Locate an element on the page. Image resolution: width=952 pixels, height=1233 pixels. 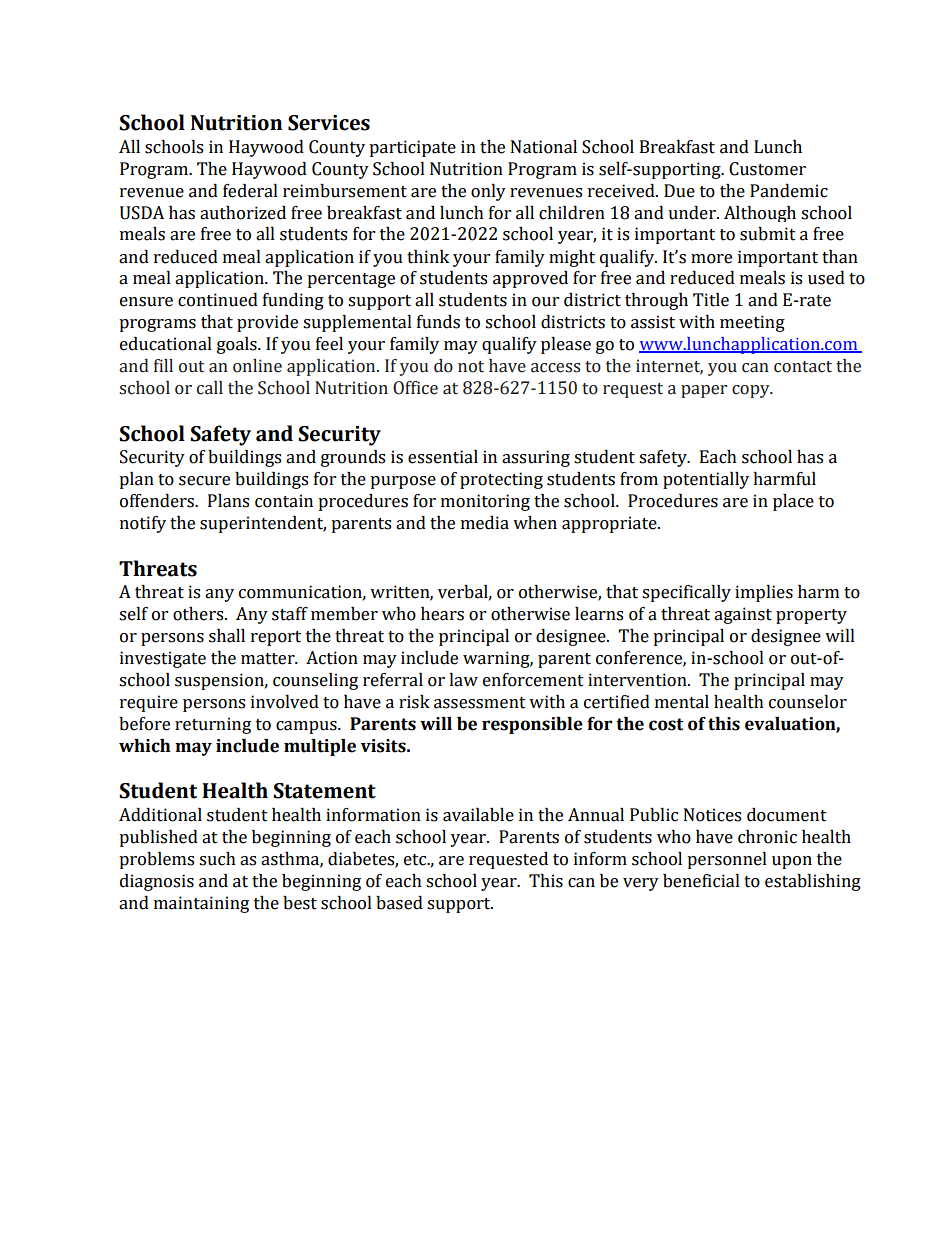
against is located at coordinates (743, 615).
